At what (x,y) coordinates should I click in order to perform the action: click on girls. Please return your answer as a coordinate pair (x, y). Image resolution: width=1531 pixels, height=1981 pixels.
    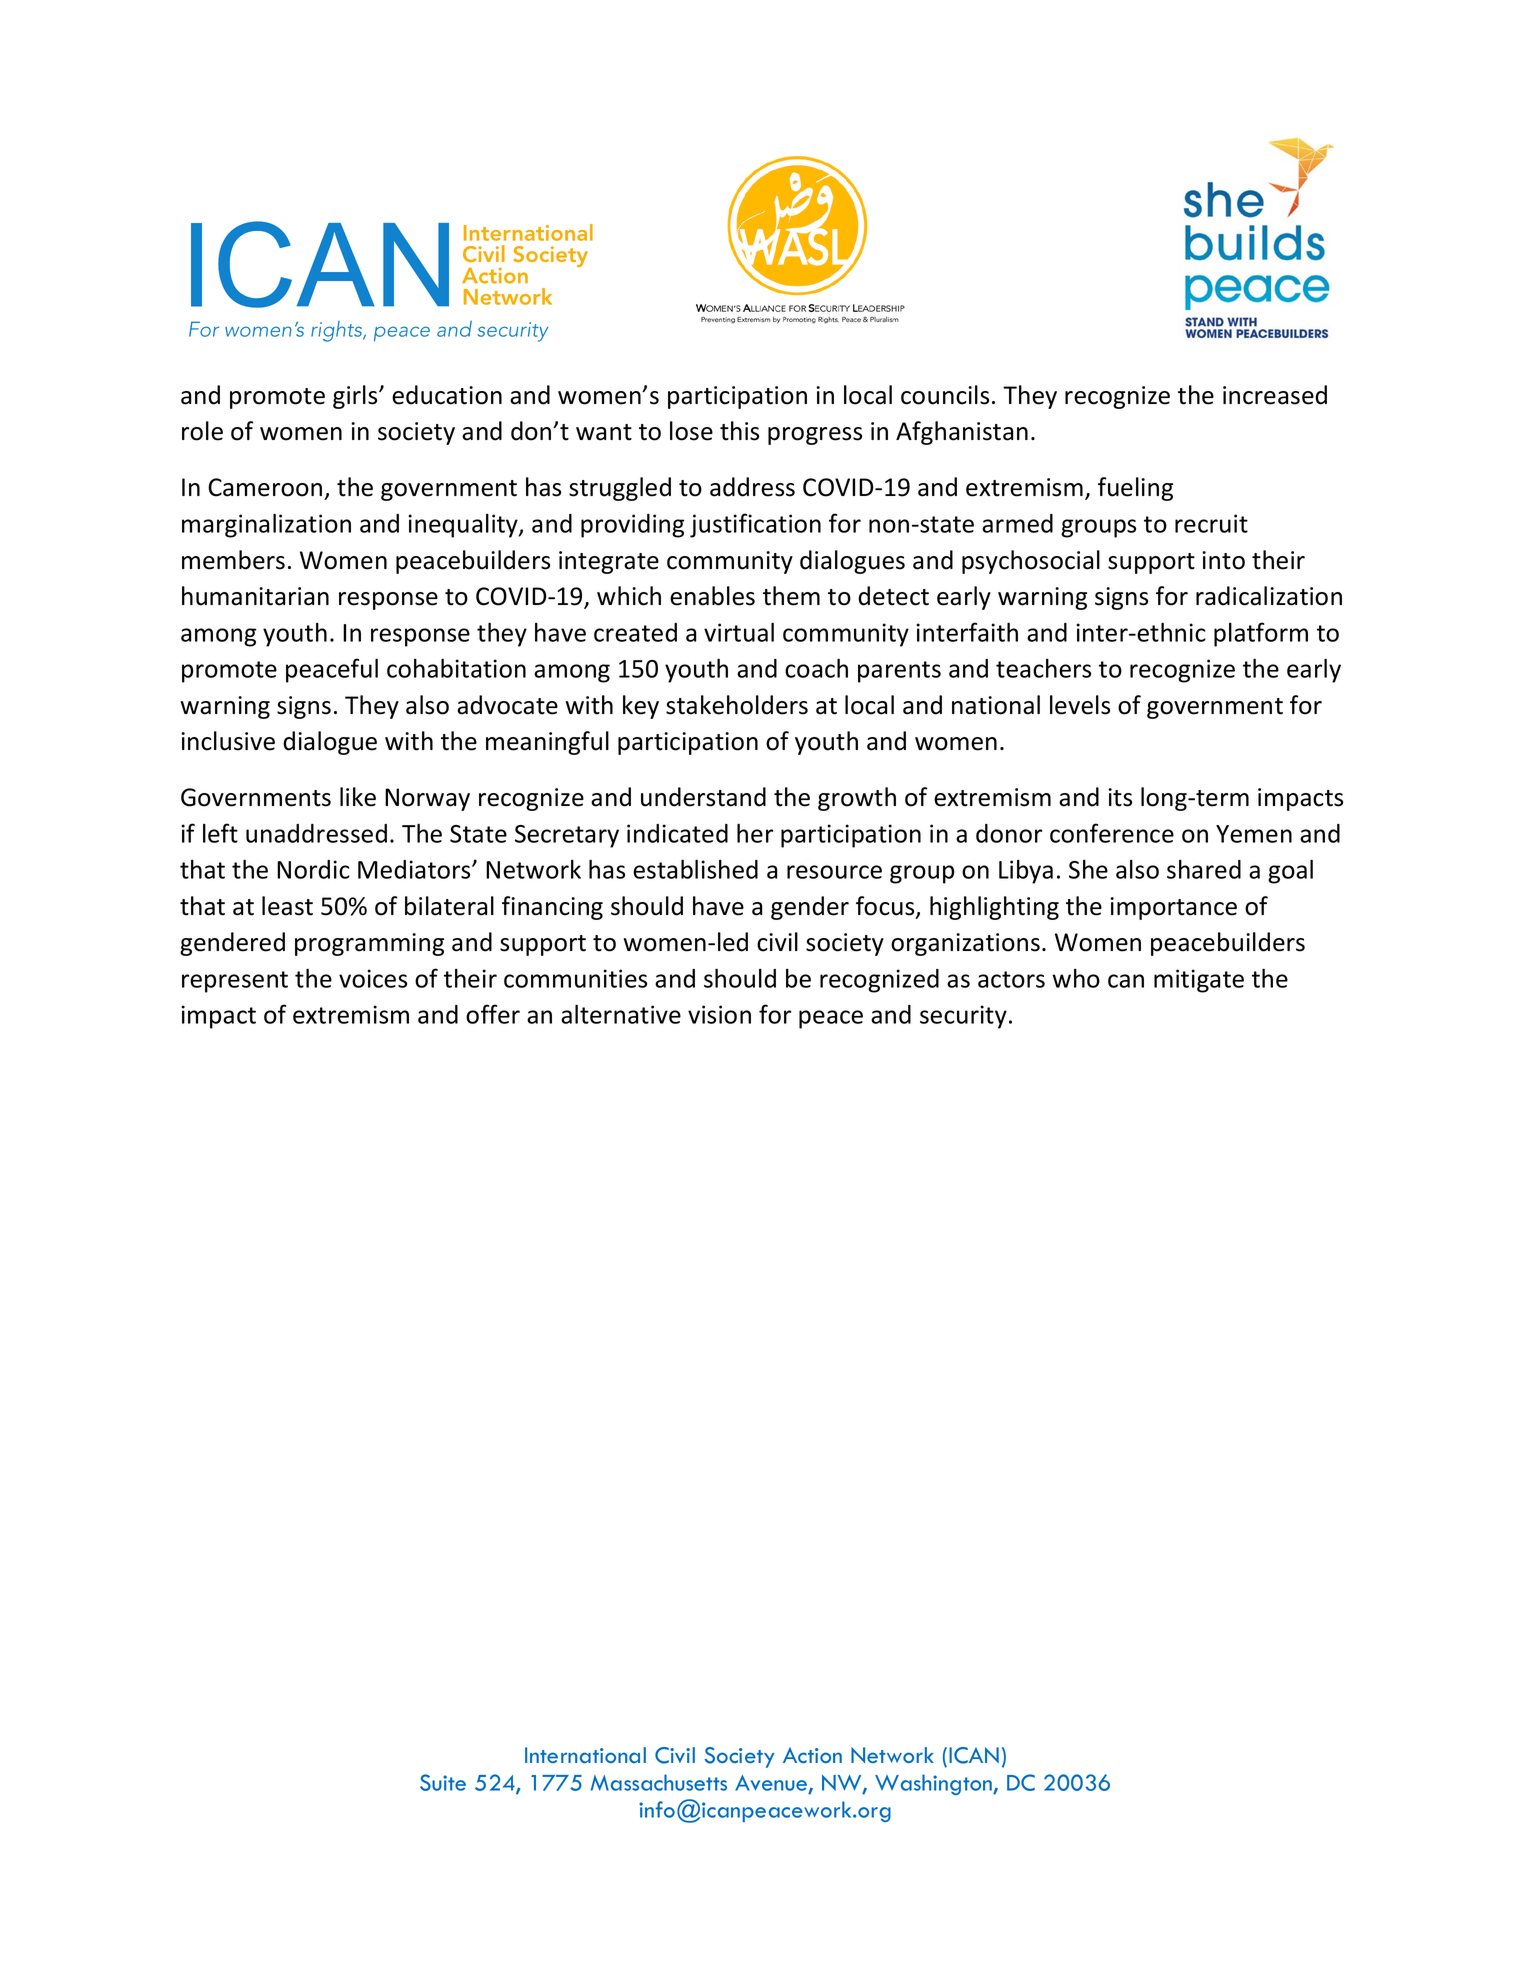
    Looking at the image, I should click on (356, 397).
